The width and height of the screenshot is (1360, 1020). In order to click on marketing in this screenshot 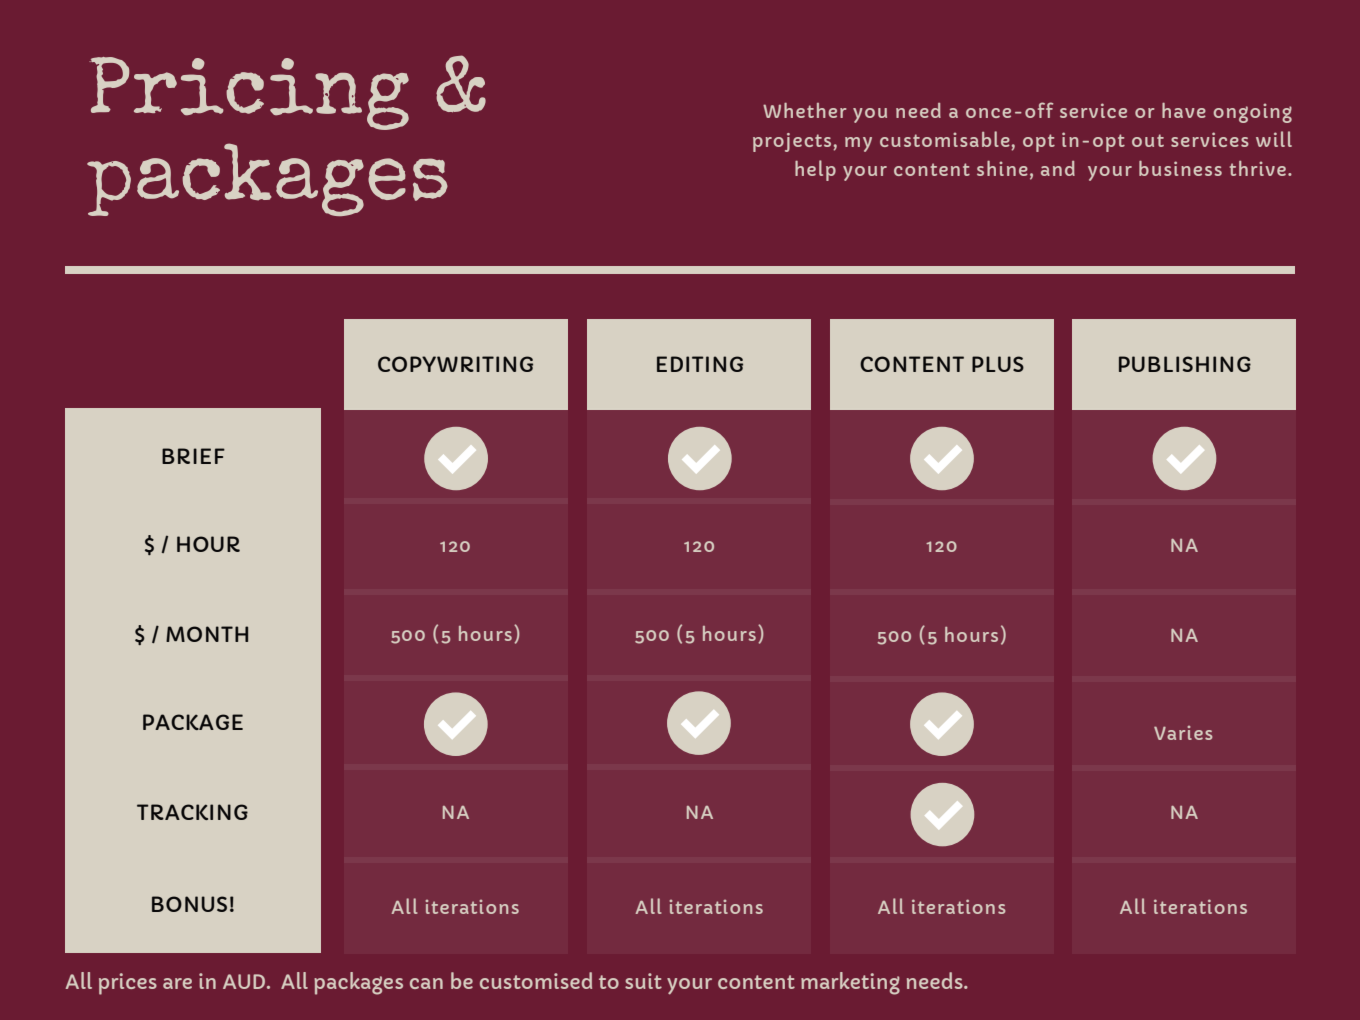, I will do `click(850, 983)`.
